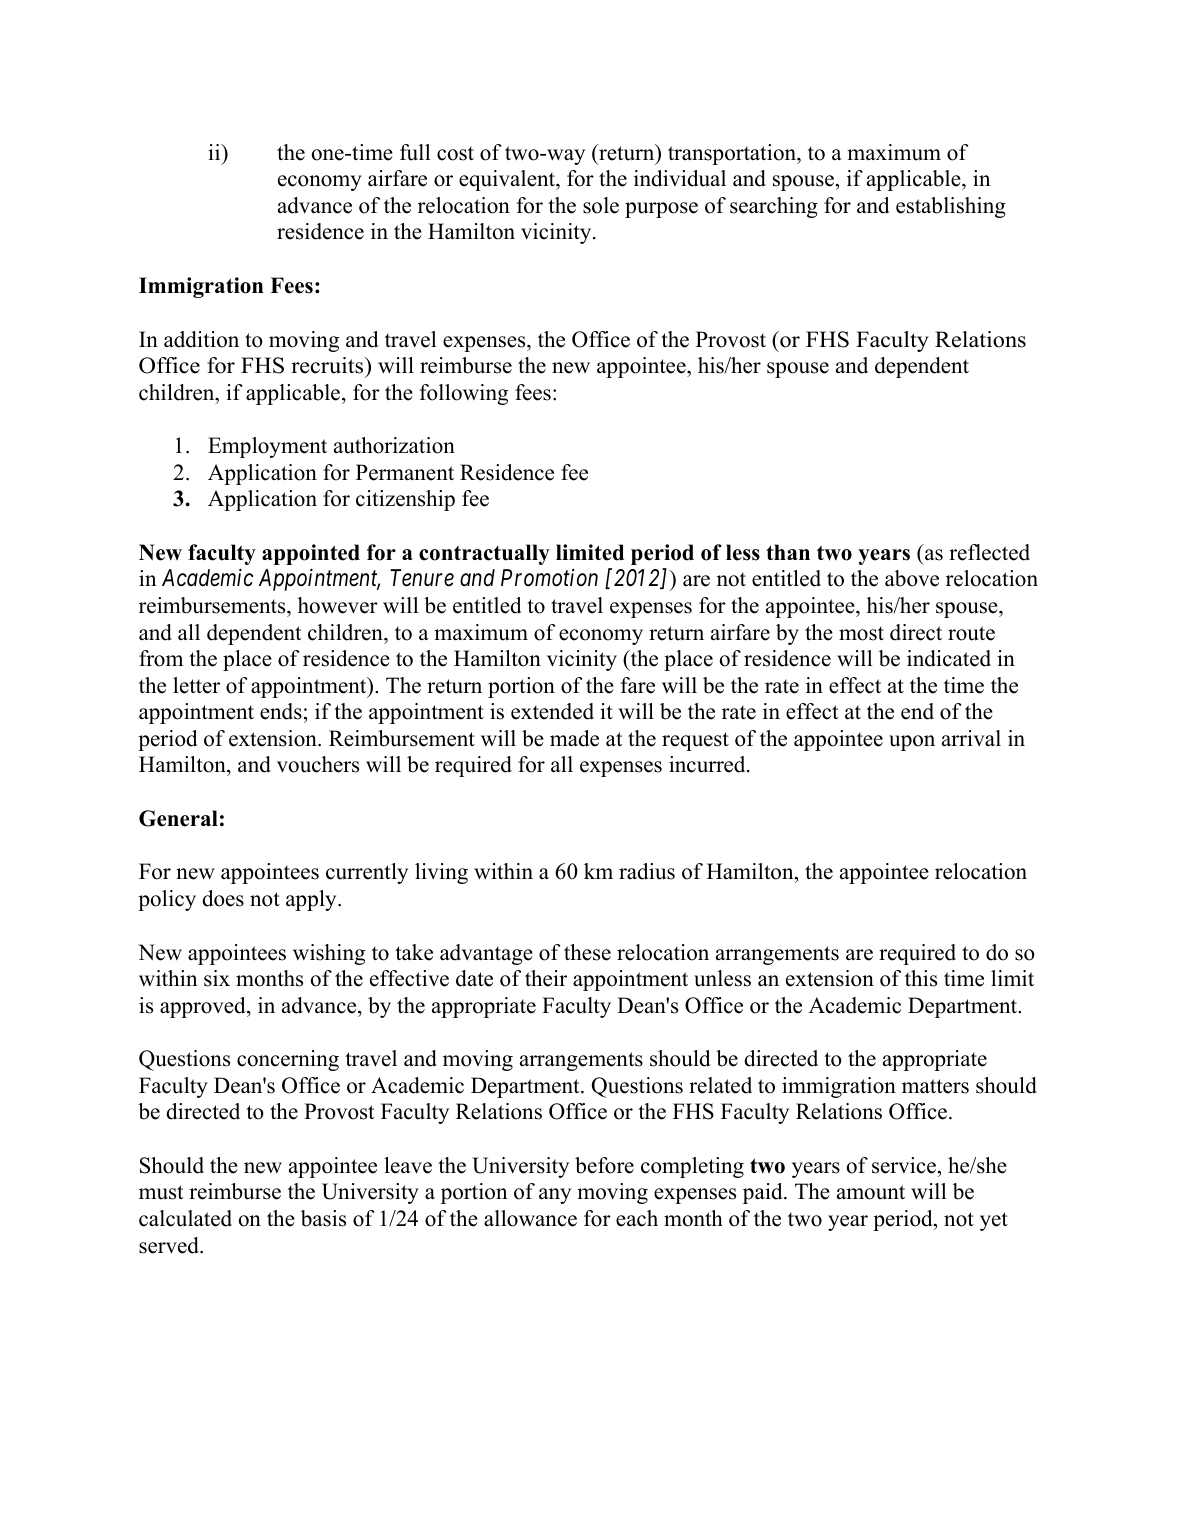 The image size is (1178, 1525). I want to click on appointed, so click(311, 554).
